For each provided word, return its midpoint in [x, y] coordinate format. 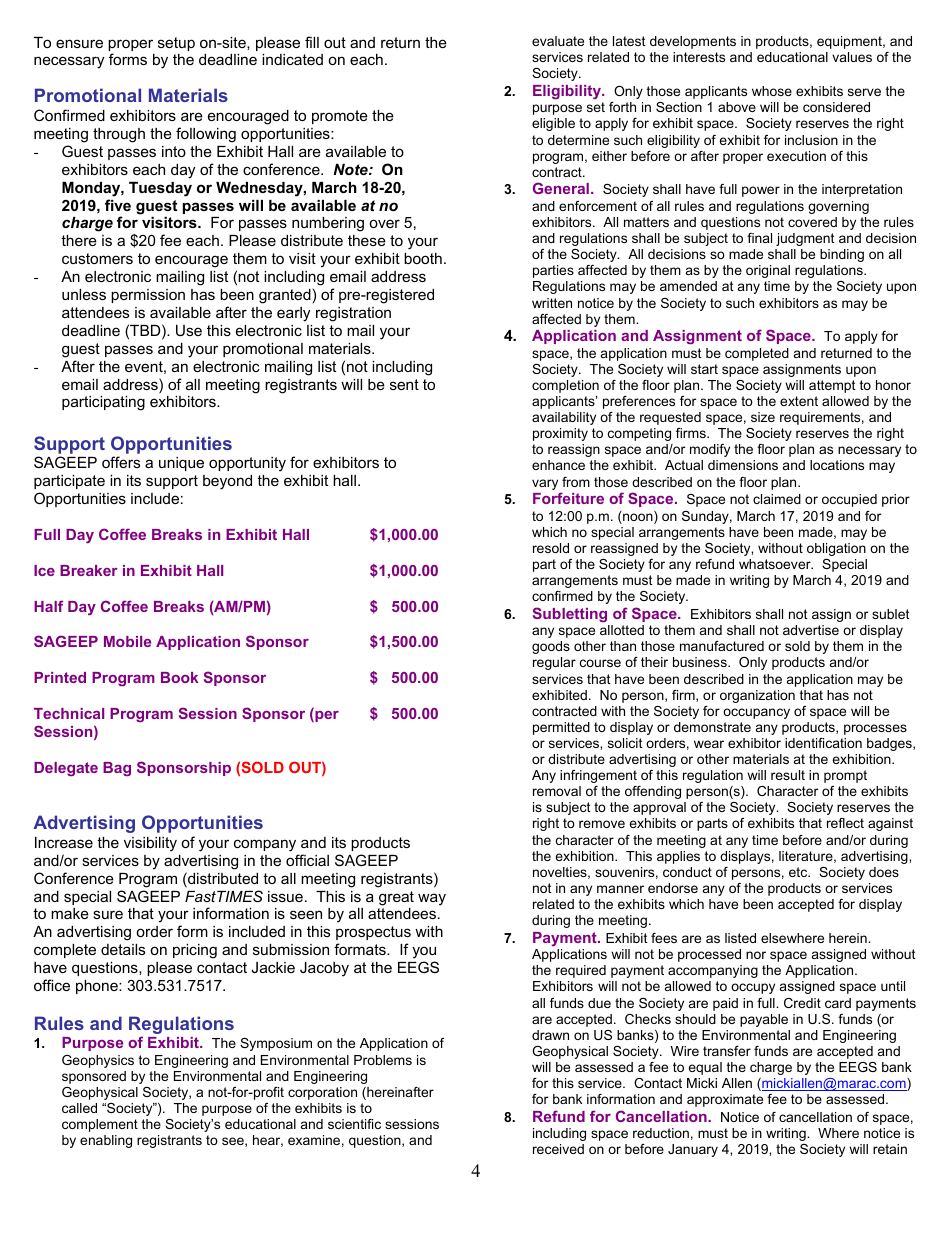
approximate [725, 1100]
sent [404, 384]
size [763, 417]
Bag [117, 769]
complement [100, 1125]
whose [772, 91]
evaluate [558, 41]
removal [557, 791]
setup [176, 44]
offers [121, 462]
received [558, 1149]
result [788, 775]
